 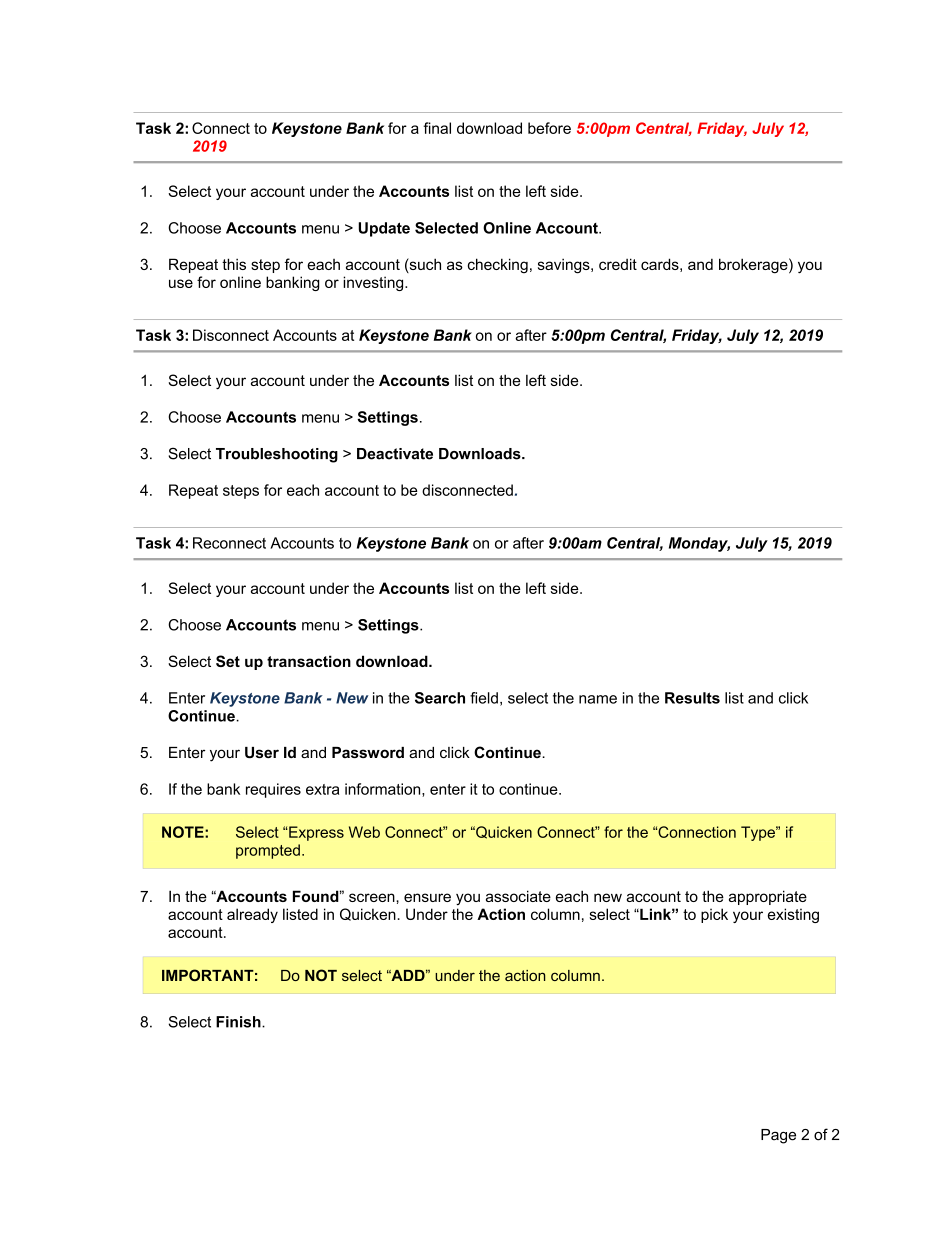 I want to click on associate, so click(x=518, y=896).
